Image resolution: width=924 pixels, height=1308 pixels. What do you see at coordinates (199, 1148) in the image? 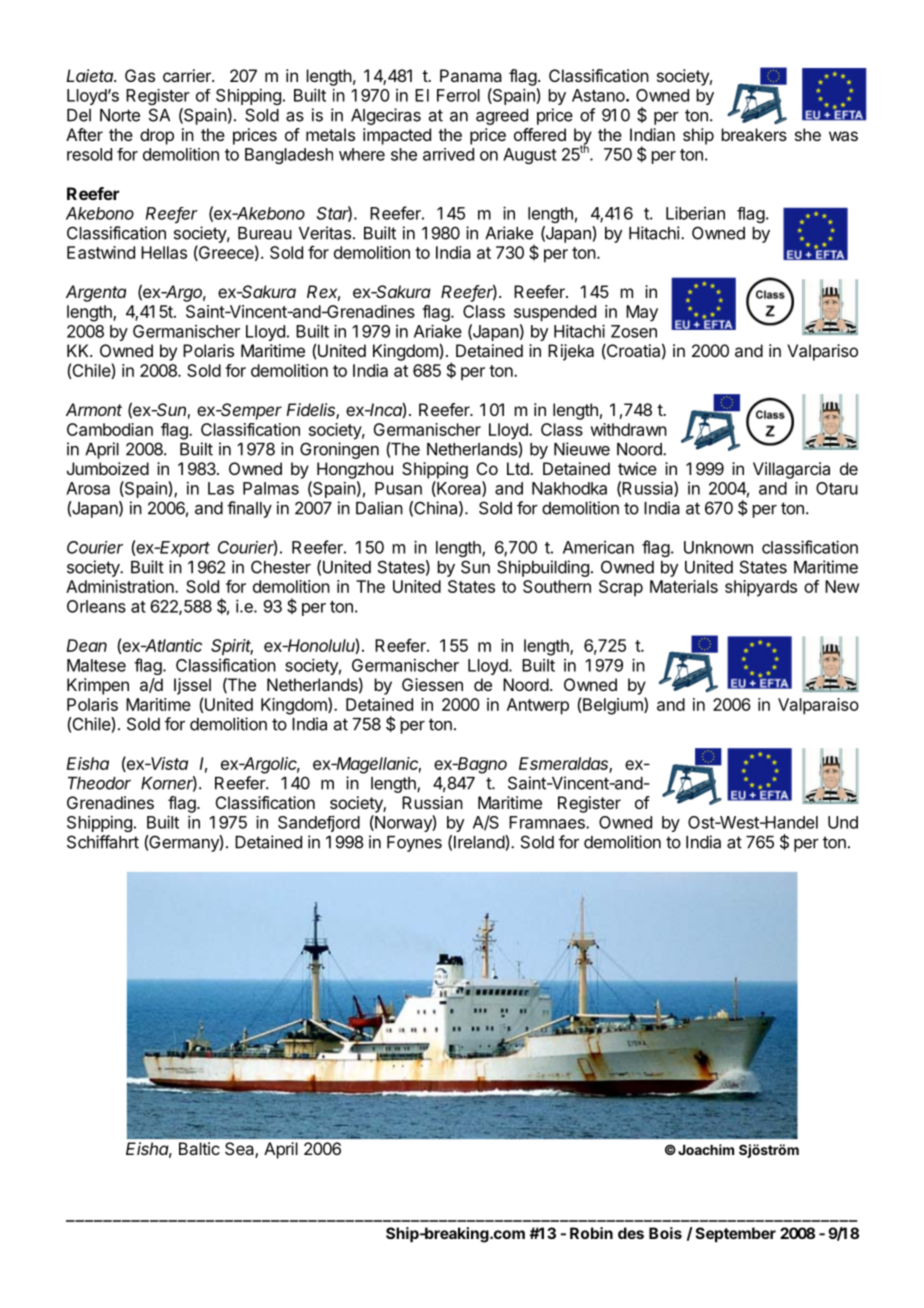
I see `Baltic` at bounding box center [199, 1148].
